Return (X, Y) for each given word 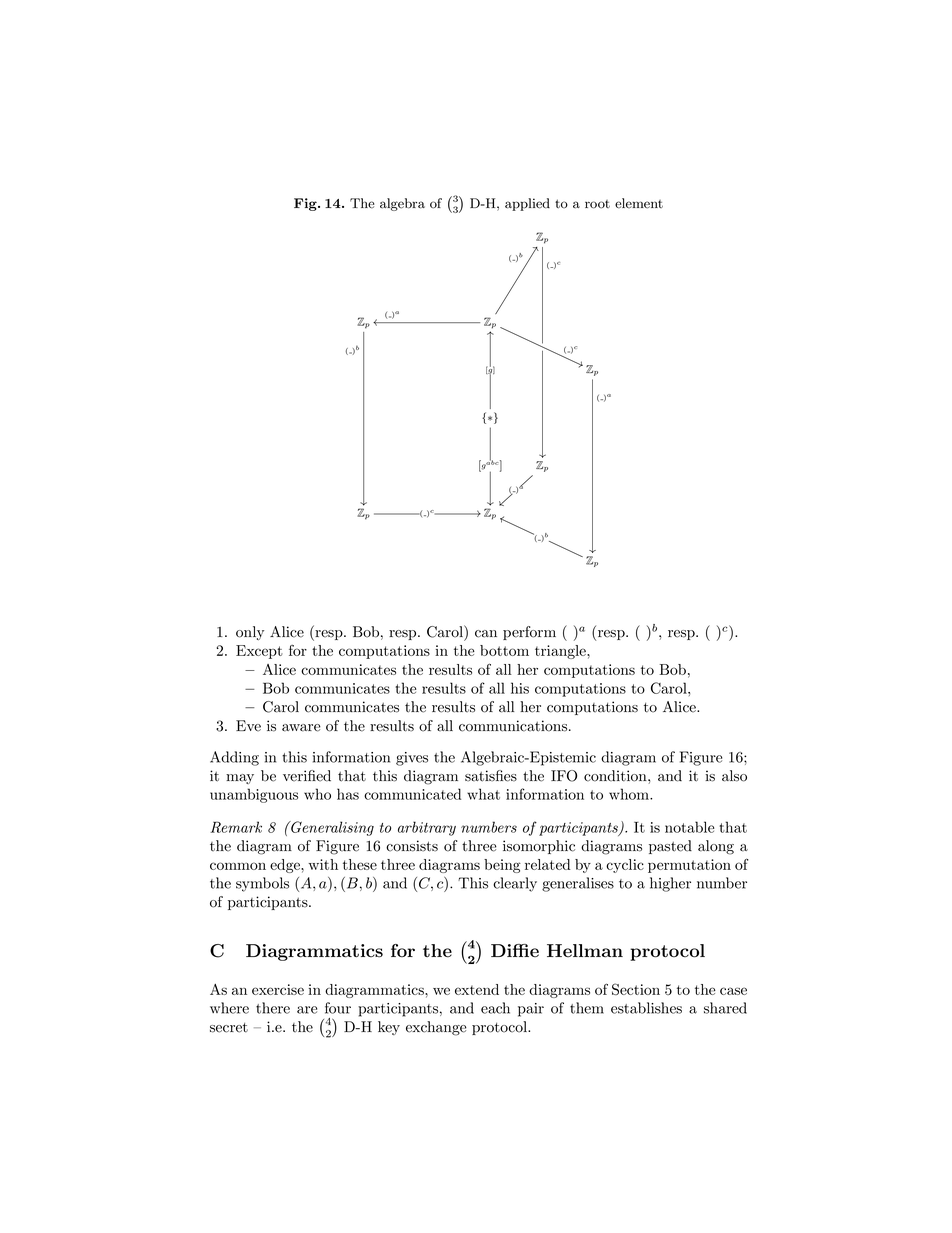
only (250, 633)
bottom (504, 650)
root (597, 204)
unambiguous (254, 795)
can (486, 634)
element (639, 203)
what (483, 794)
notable (690, 827)
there (273, 1008)
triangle (561, 652)
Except (259, 652)
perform (529, 633)
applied (527, 204)
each (495, 1008)
